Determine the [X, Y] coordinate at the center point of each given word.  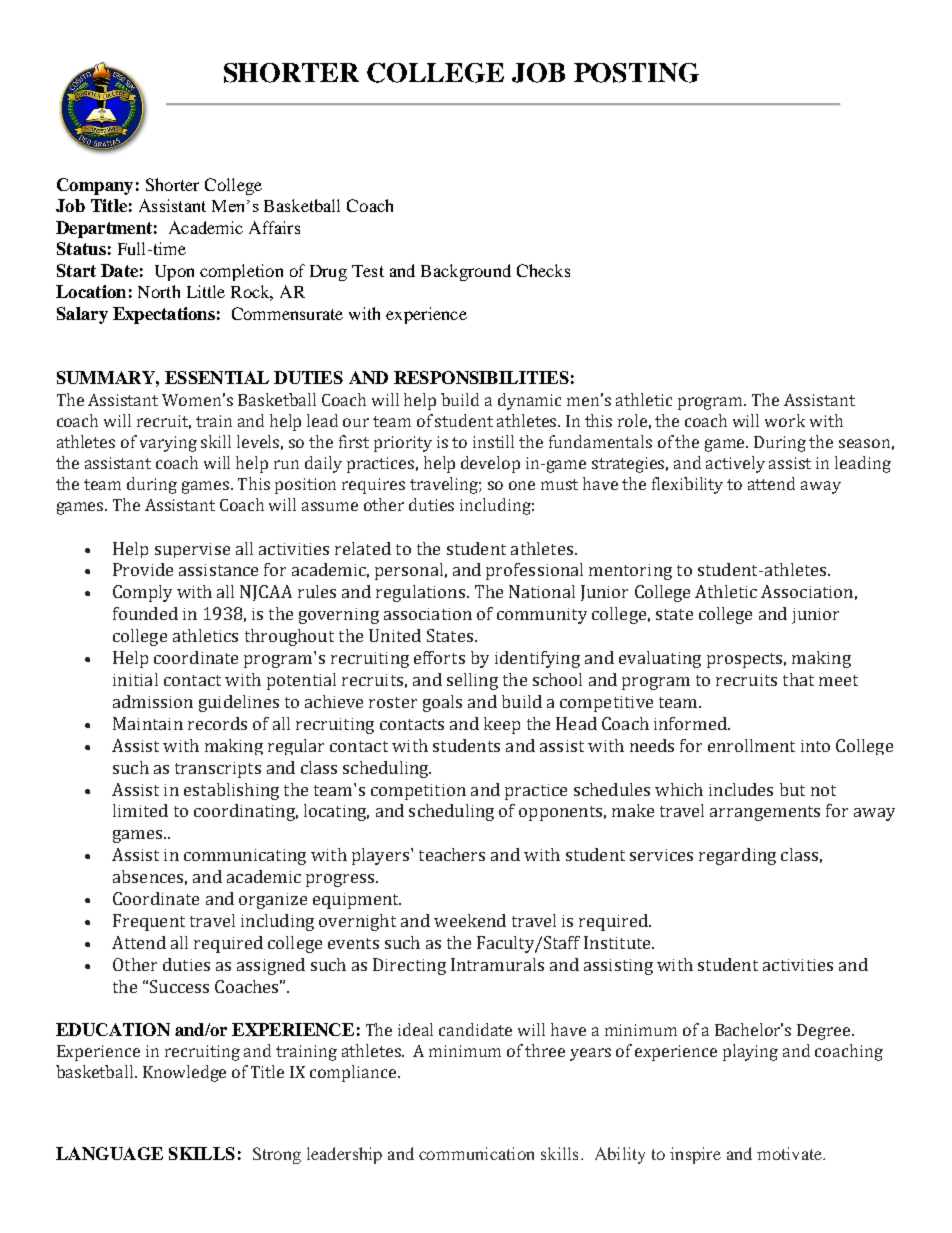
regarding [737, 856]
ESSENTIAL [217, 377]
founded [145, 613]
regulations [420, 593]
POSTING [636, 73]
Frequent [149, 922]
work [785, 420]
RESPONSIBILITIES [481, 377]
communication [476, 1153]
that [798, 679]
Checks [543, 270]
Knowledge [184, 1073]
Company [95, 186]
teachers [452, 854]
